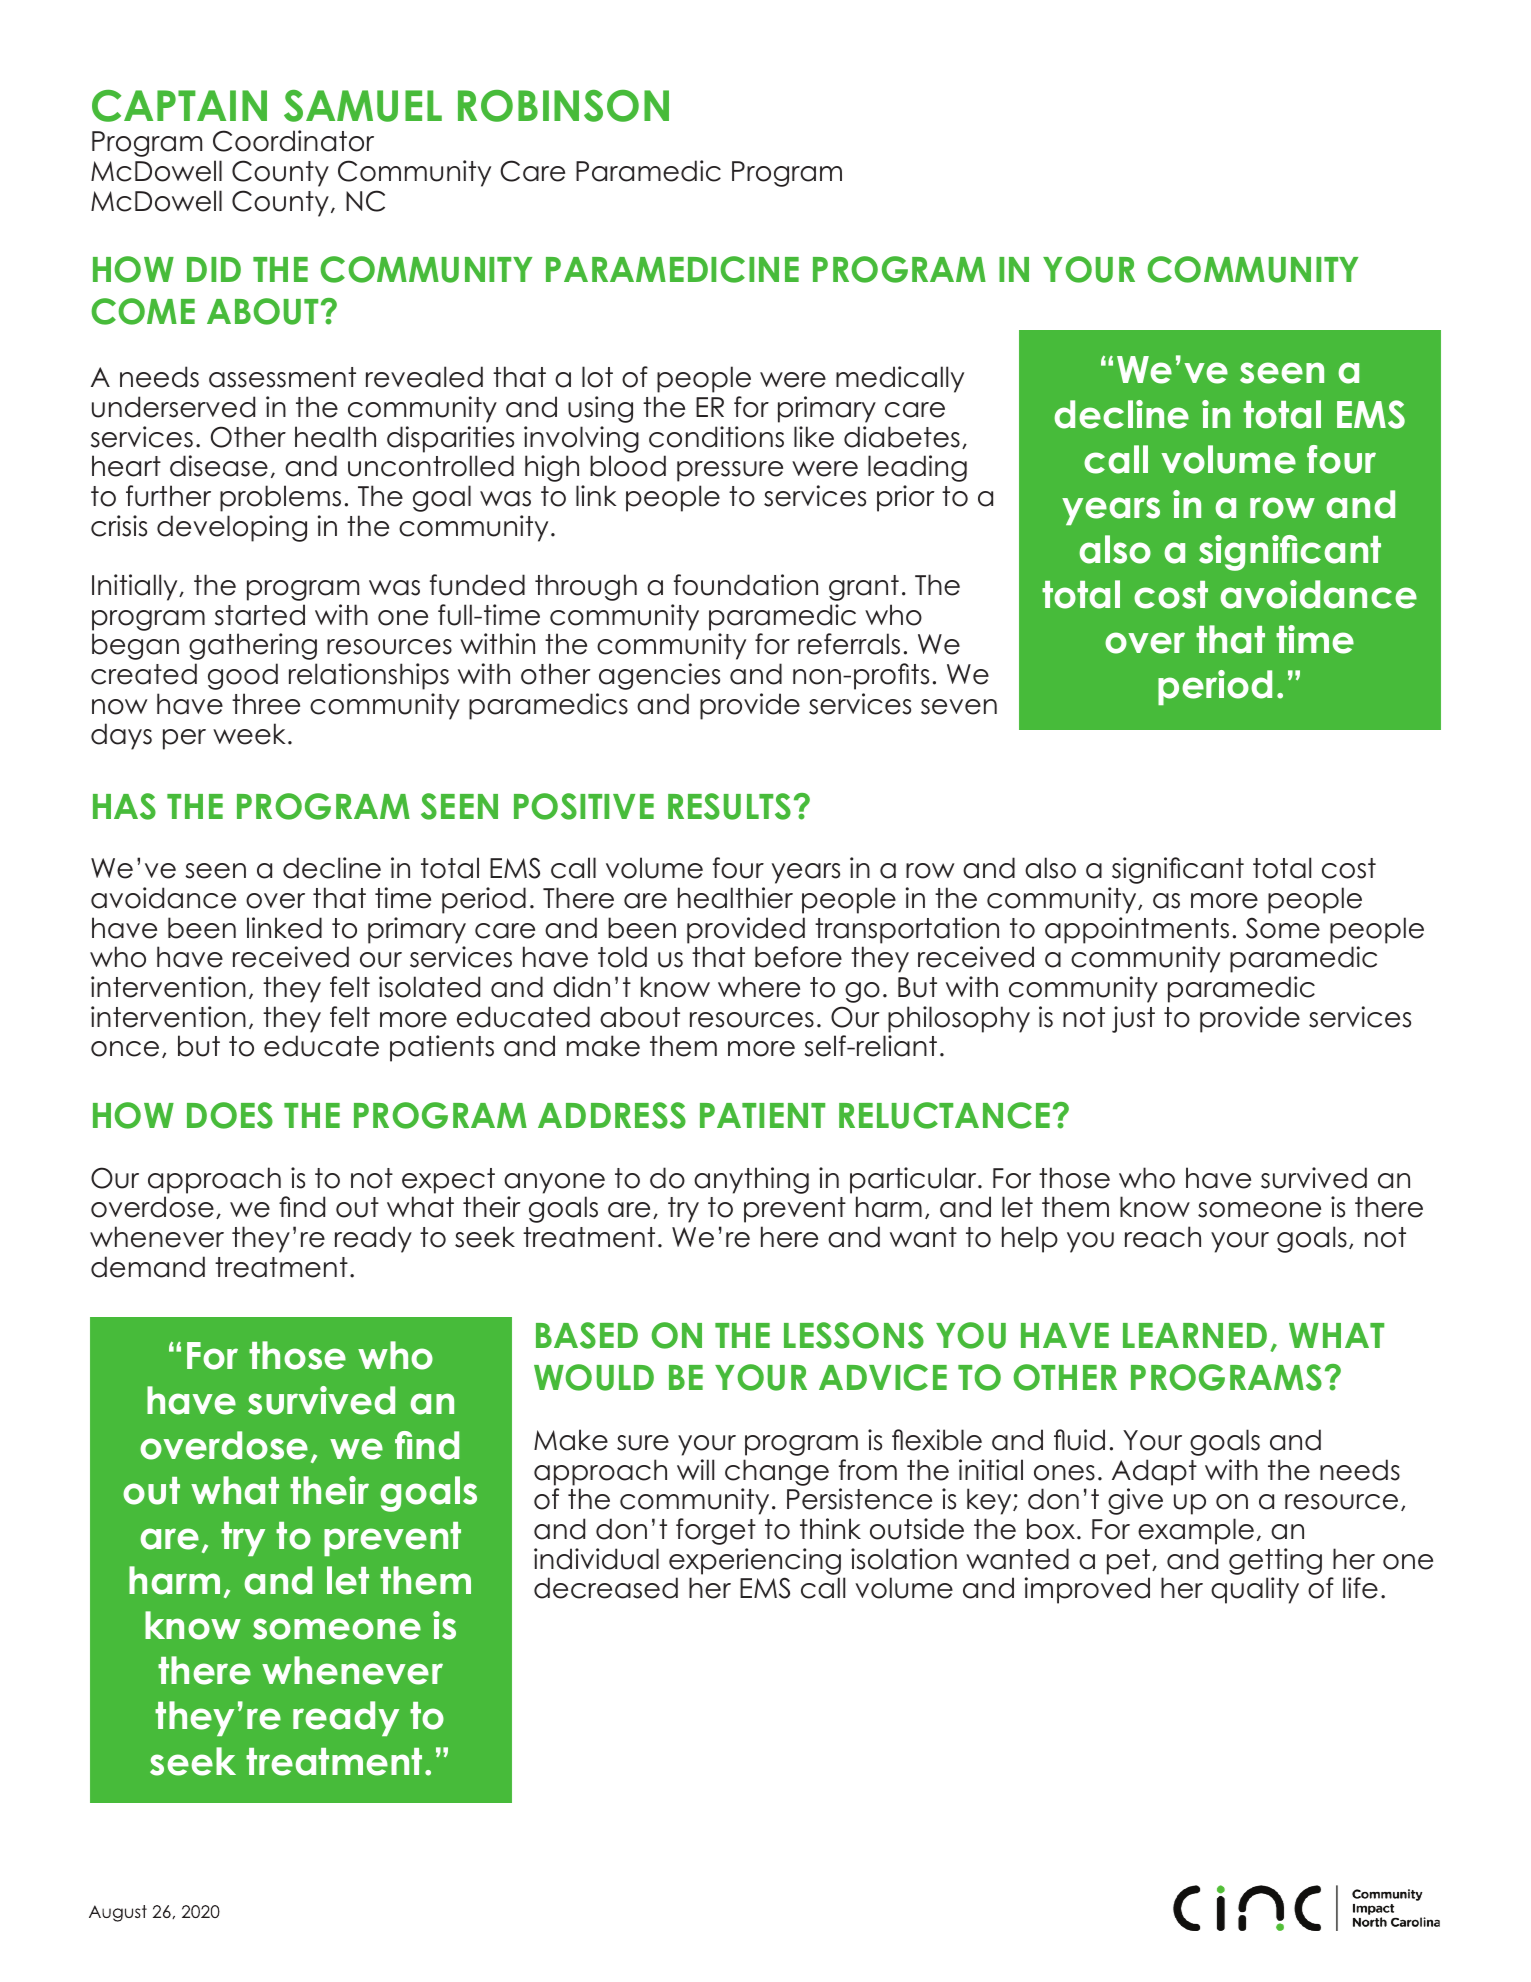 The image size is (1531, 1982). I want to click on experiencing, so click(755, 1561).
